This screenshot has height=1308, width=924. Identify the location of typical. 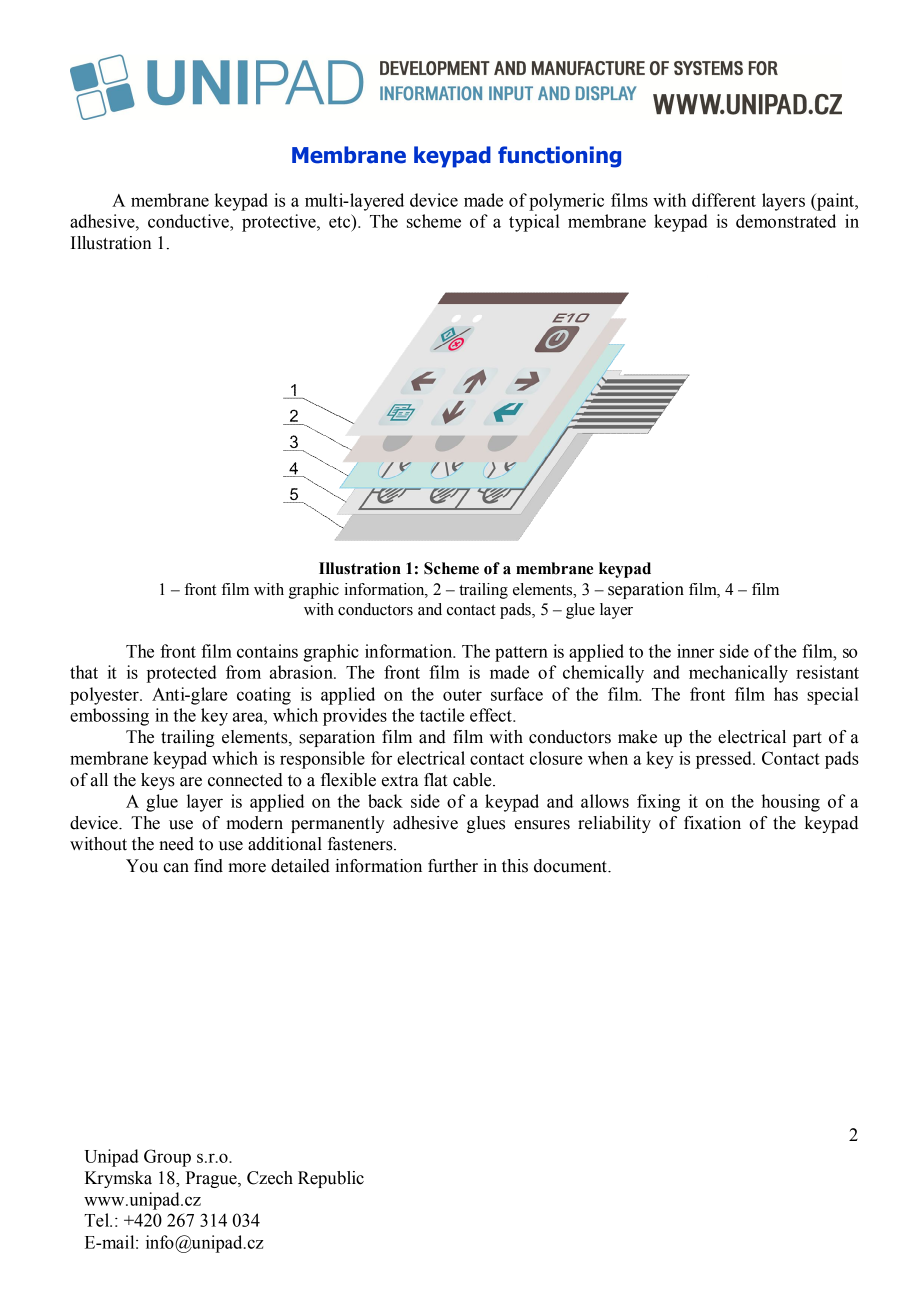
(534, 223).
